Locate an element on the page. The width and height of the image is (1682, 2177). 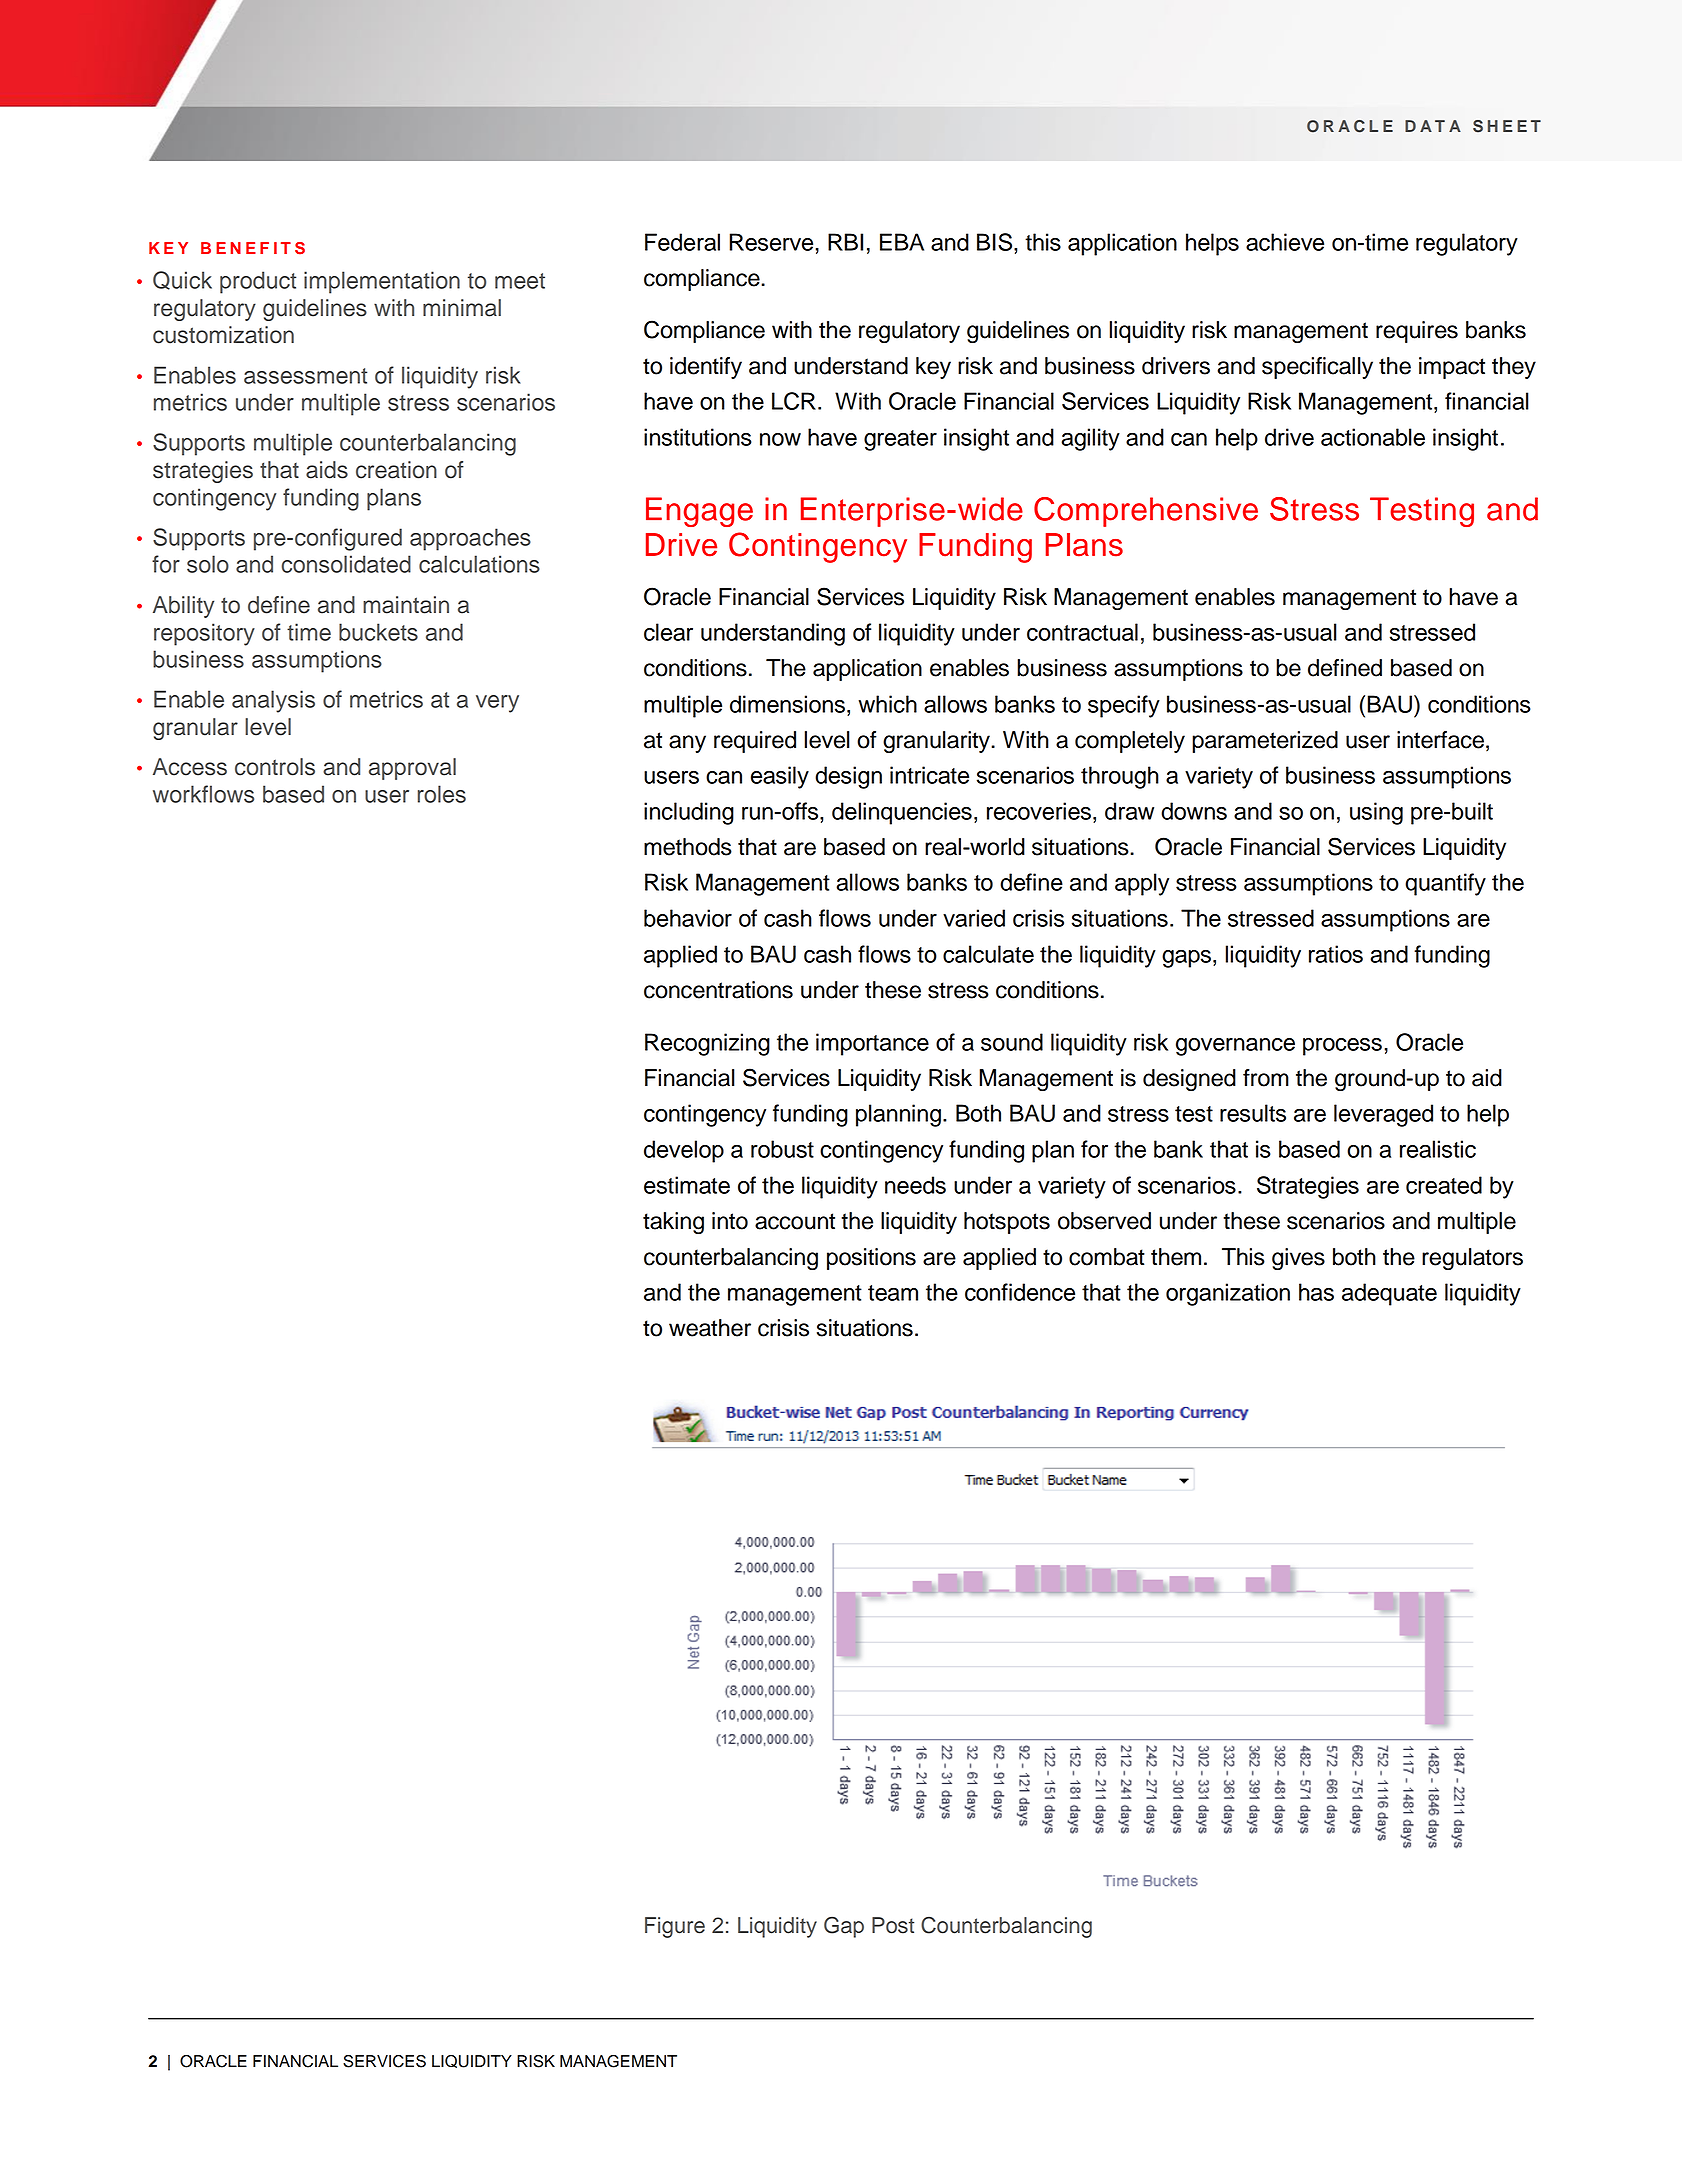
adequate is located at coordinates (1389, 1294).
